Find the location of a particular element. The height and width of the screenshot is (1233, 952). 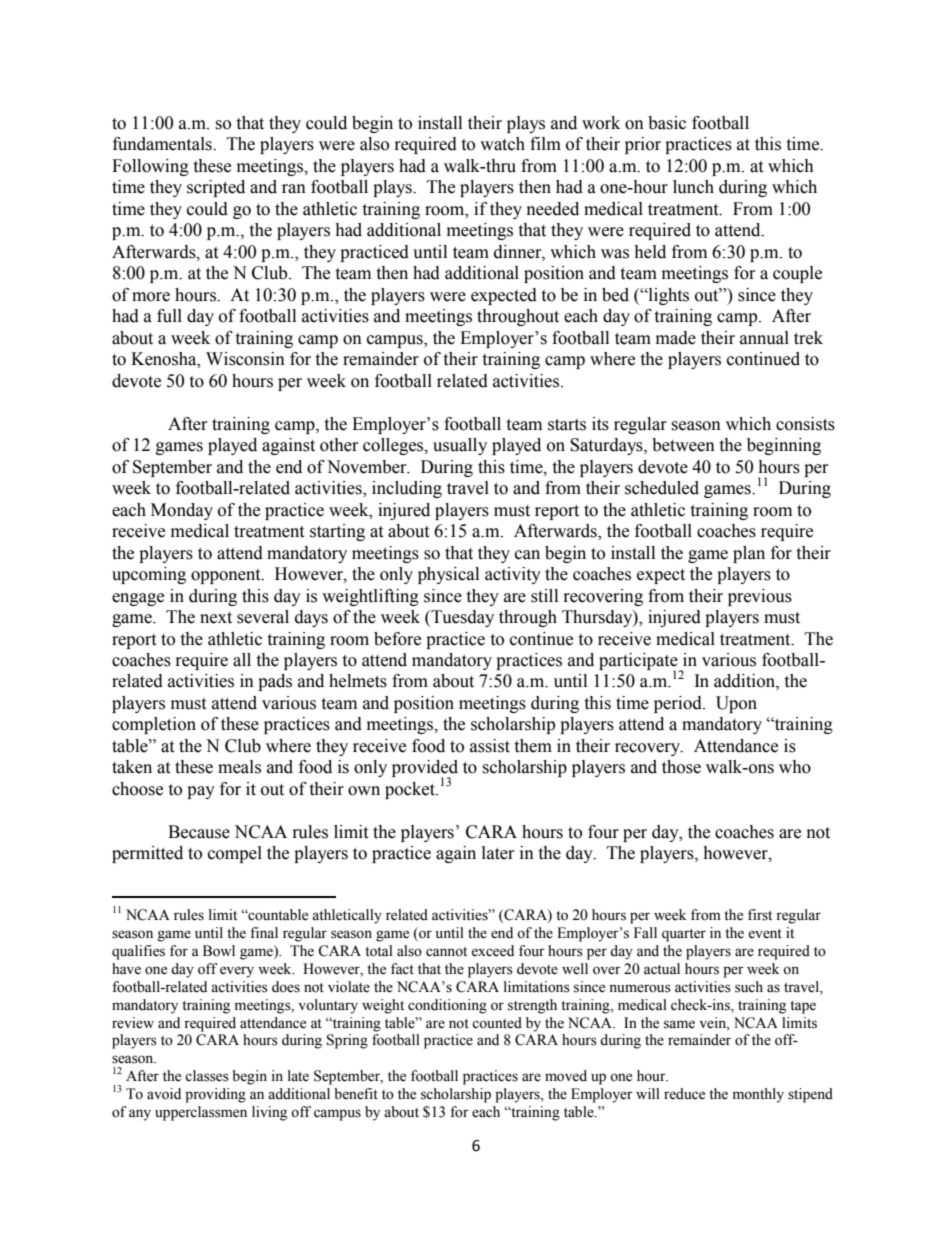

previous is located at coordinates (760, 597).
